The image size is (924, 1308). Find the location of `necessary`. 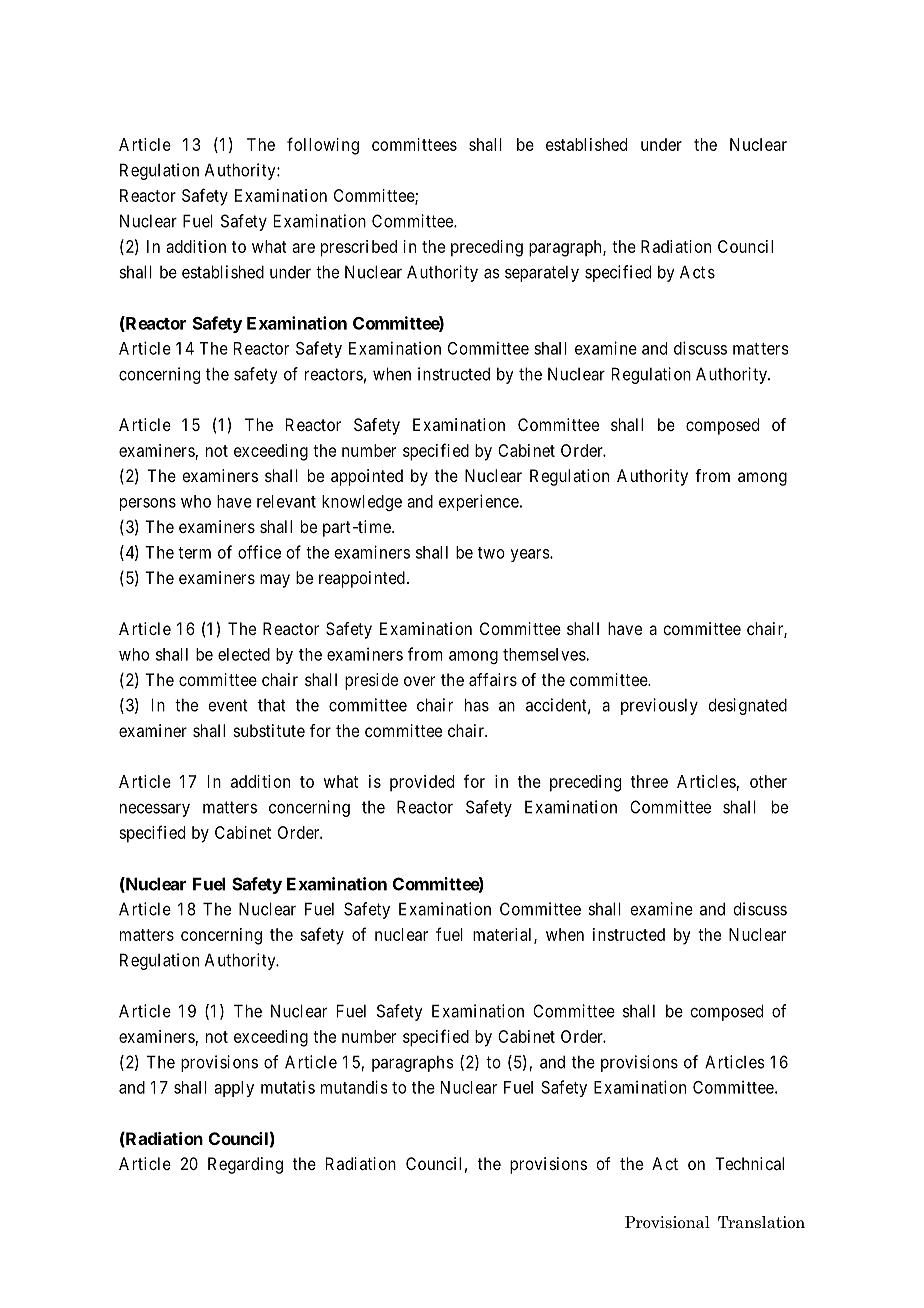

necessary is located at coordinates (155, 810).
